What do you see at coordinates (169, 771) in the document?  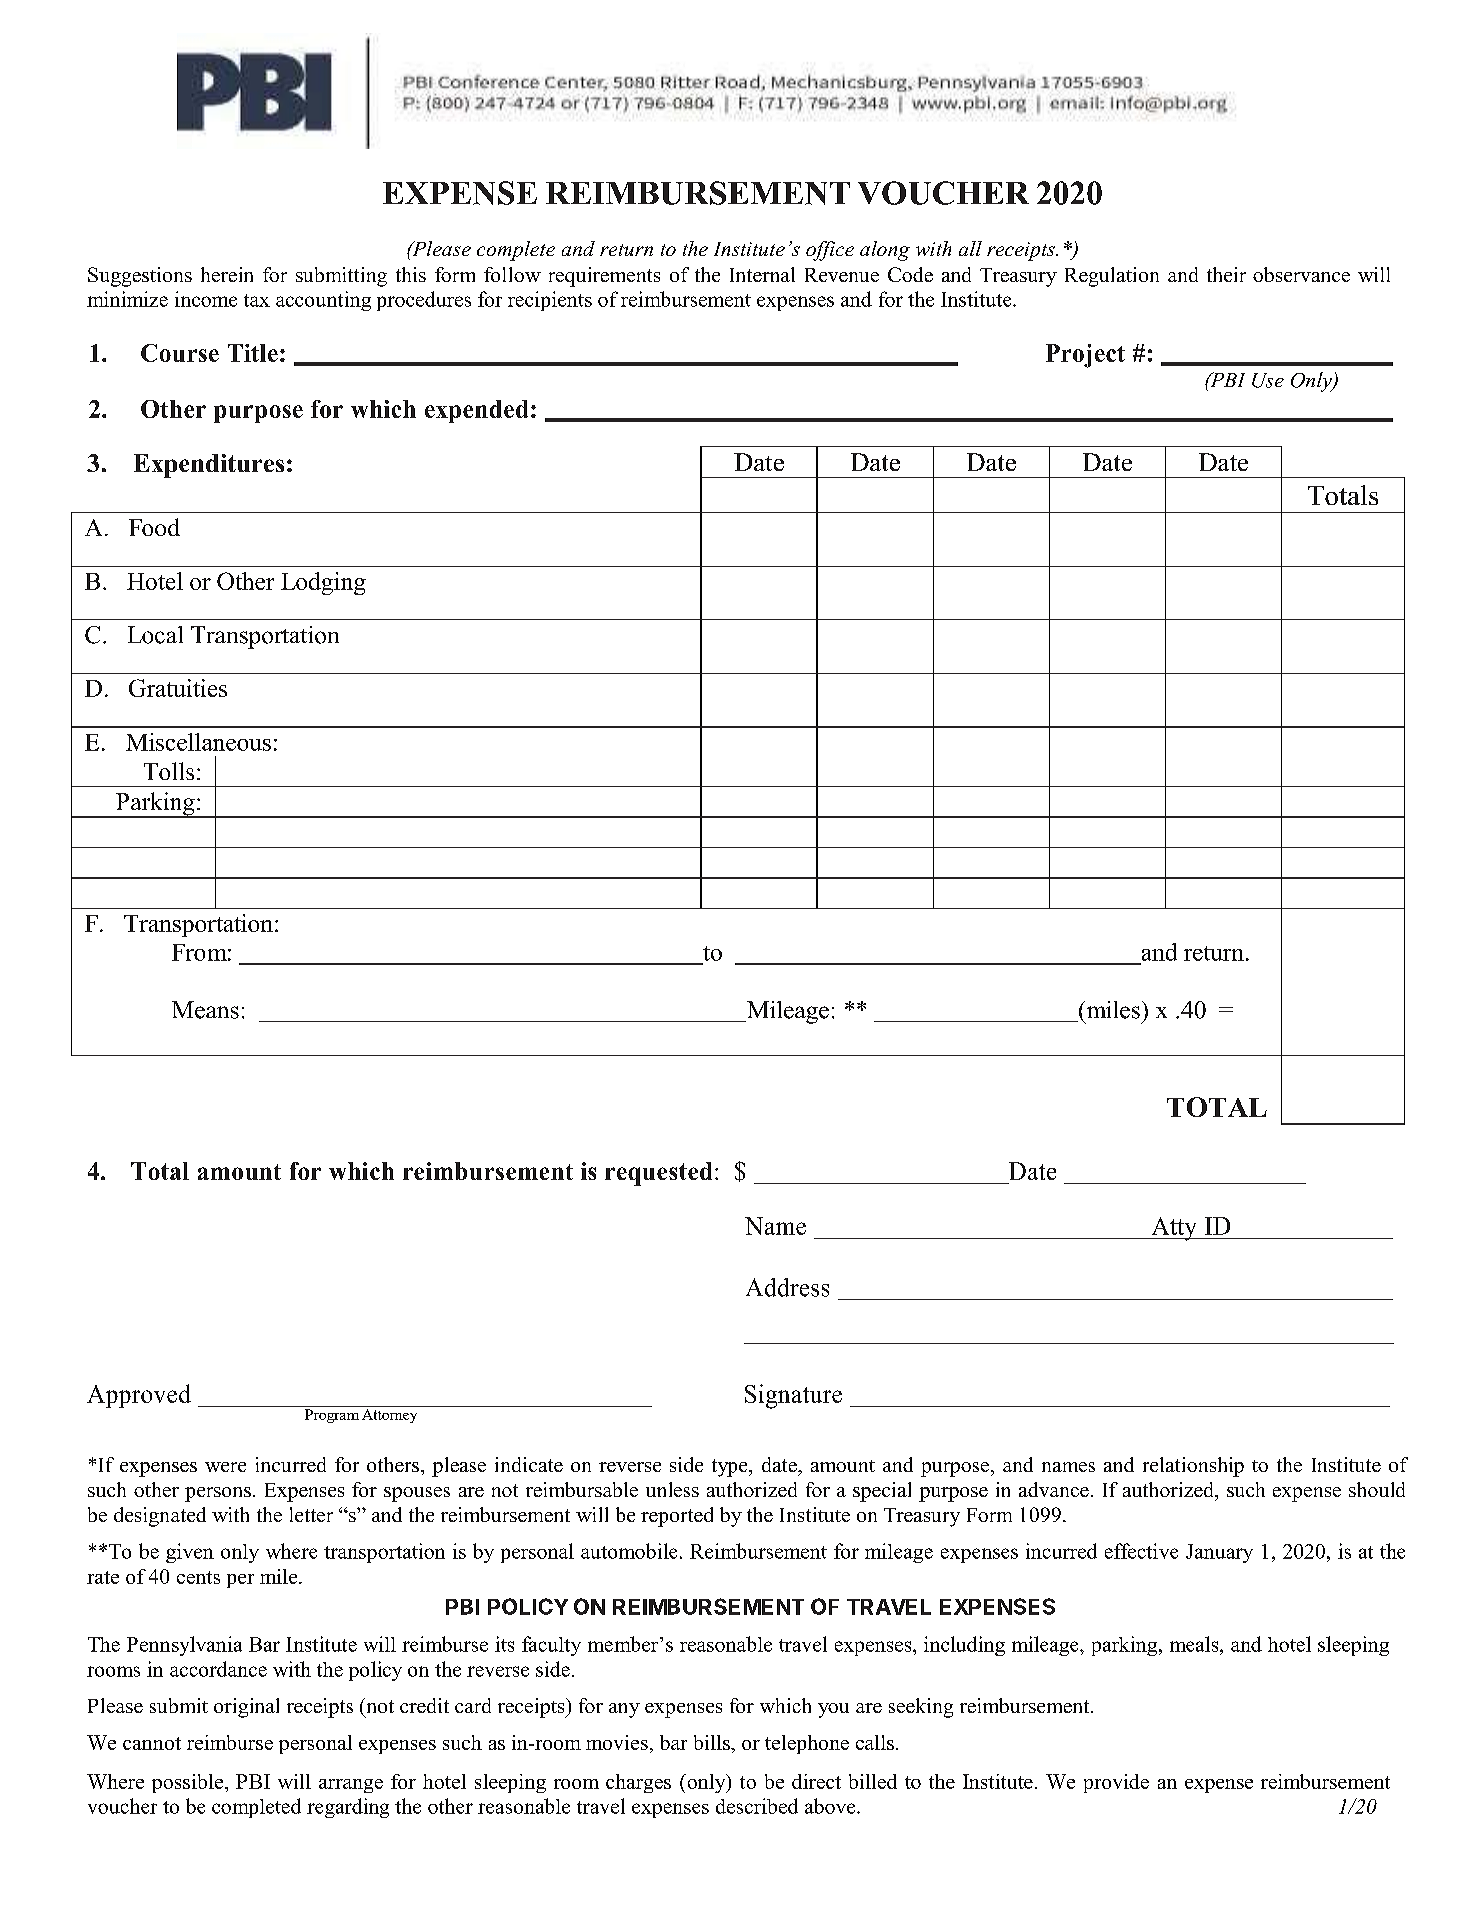 I see `Tolls` at bounding box center [169, 771].
